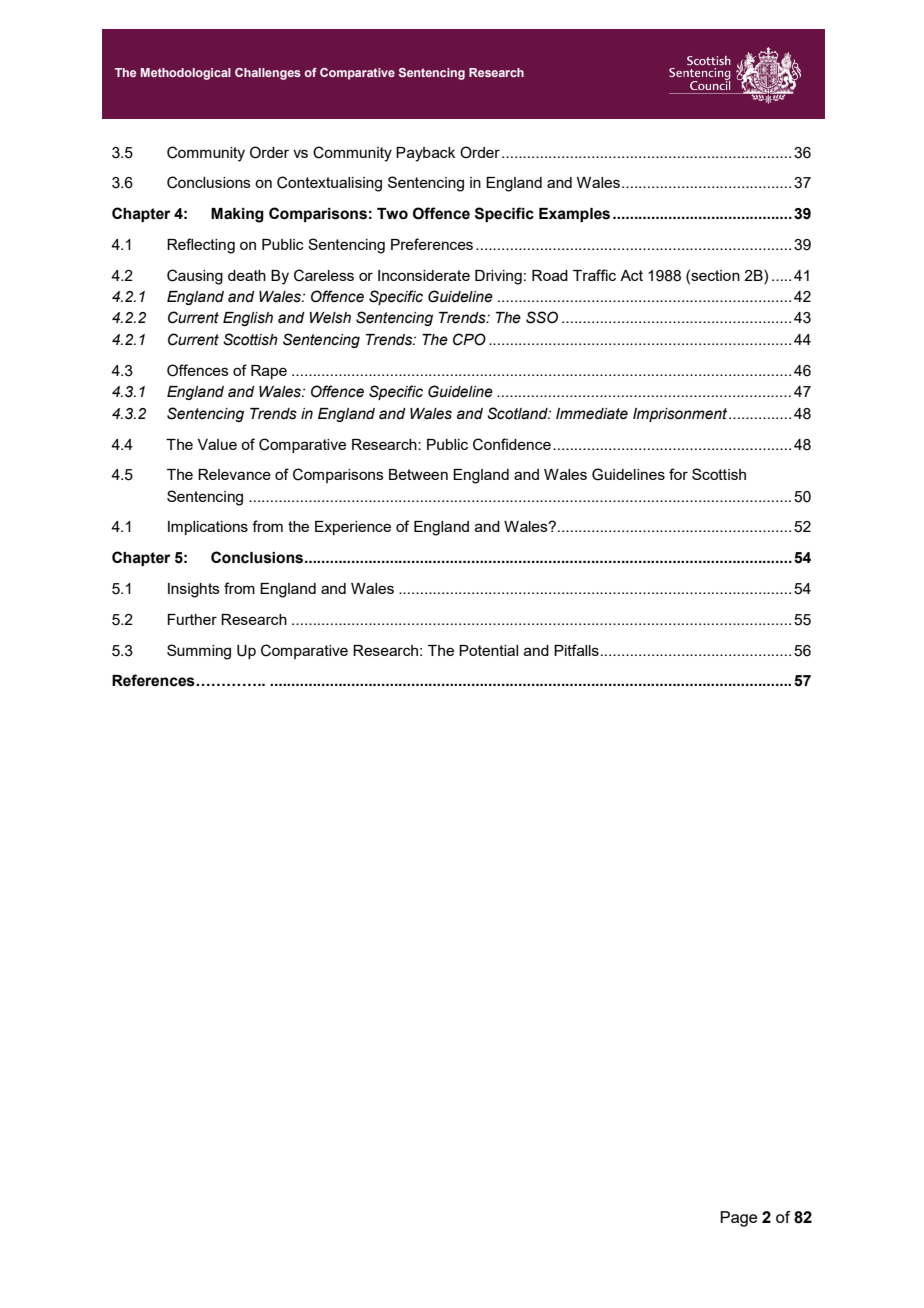  Describe the element at coordinates (248, 319) in the screenshot. I see `English` at that location.
